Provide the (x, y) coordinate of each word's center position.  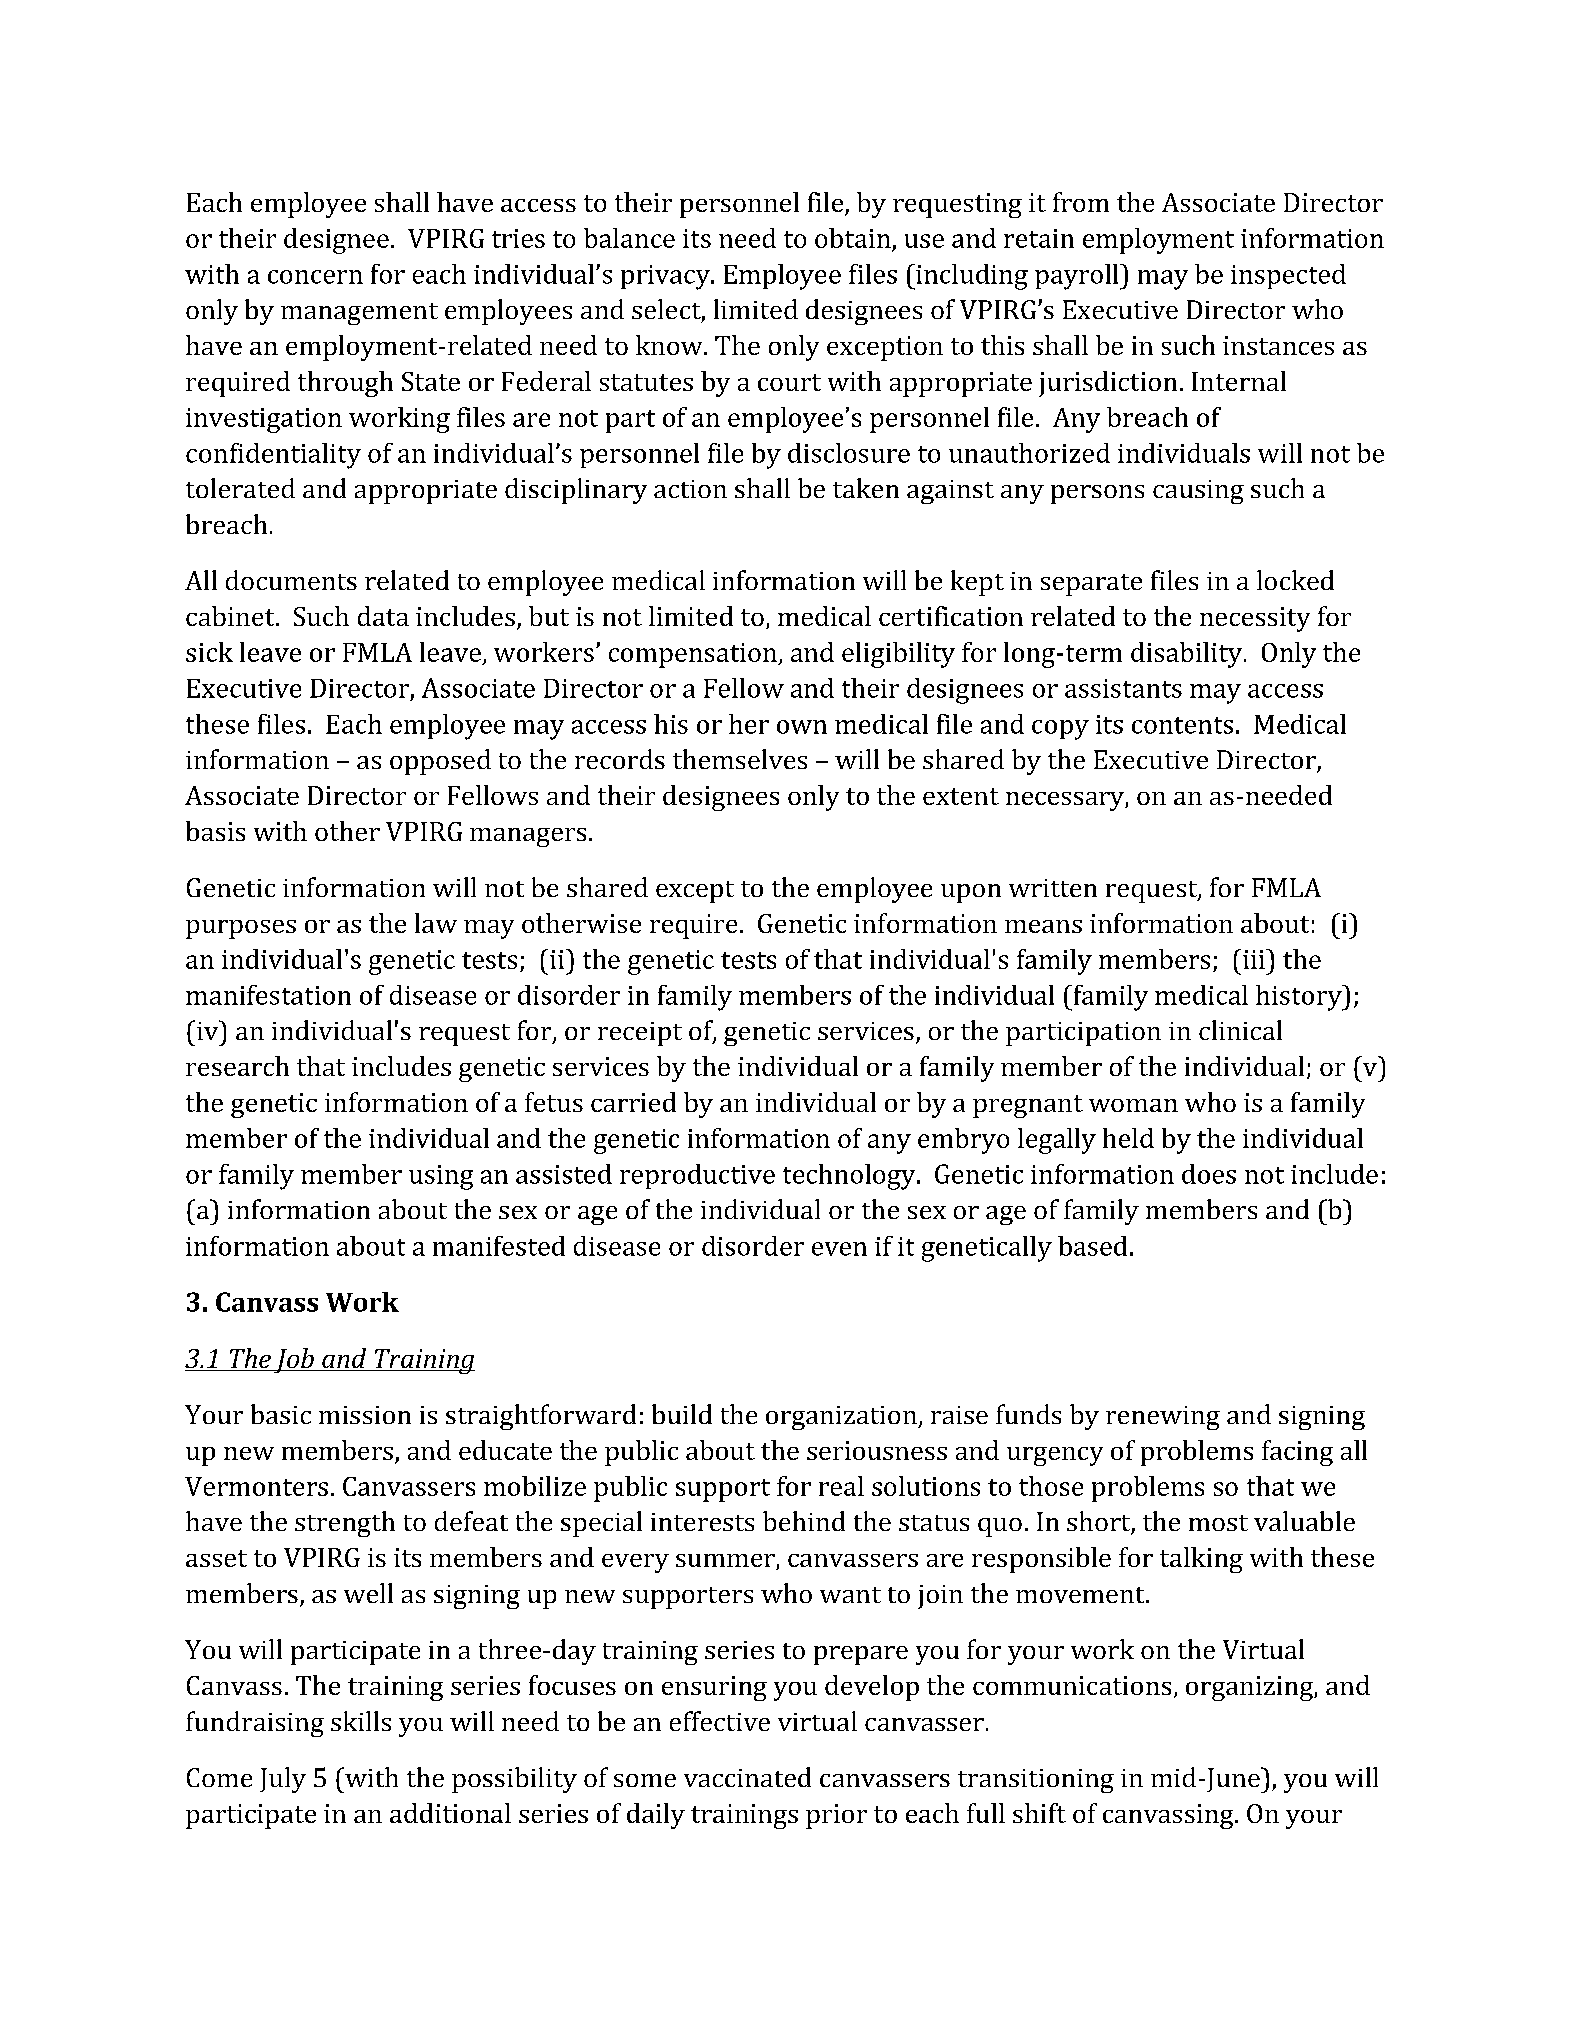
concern (315, 277)
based (1092, 1246)
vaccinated (747, 1777)
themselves (740, 759)
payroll (1078, 277)
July (283, 1780)
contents (1182, 725)
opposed (440, 762)
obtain (853, 238)
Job (294, 1360)
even (839, 1249)
